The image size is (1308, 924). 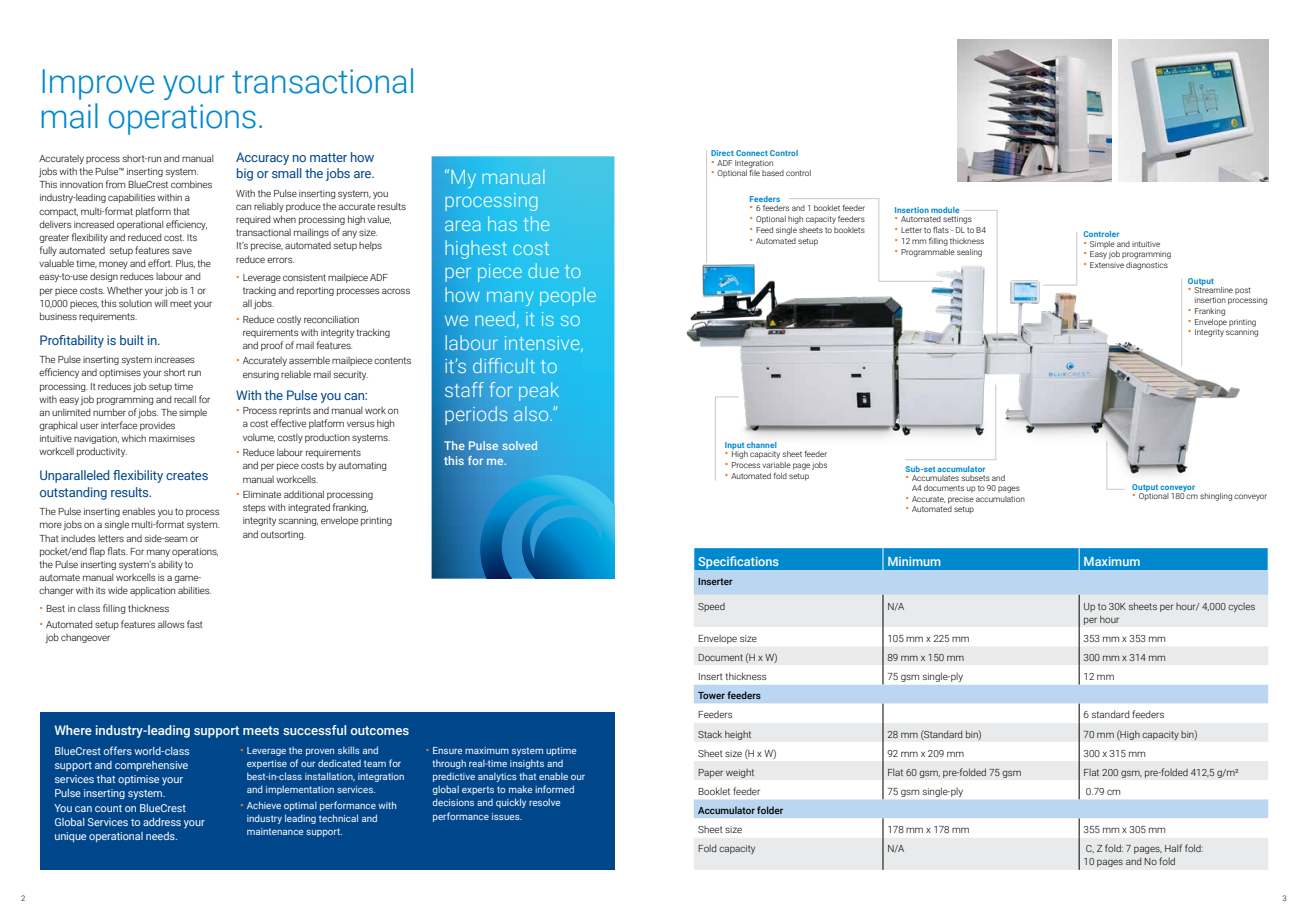 What do you see at coordinates (98, 84) in the image?
I see `Improve` at bounding box center [98, 84].
